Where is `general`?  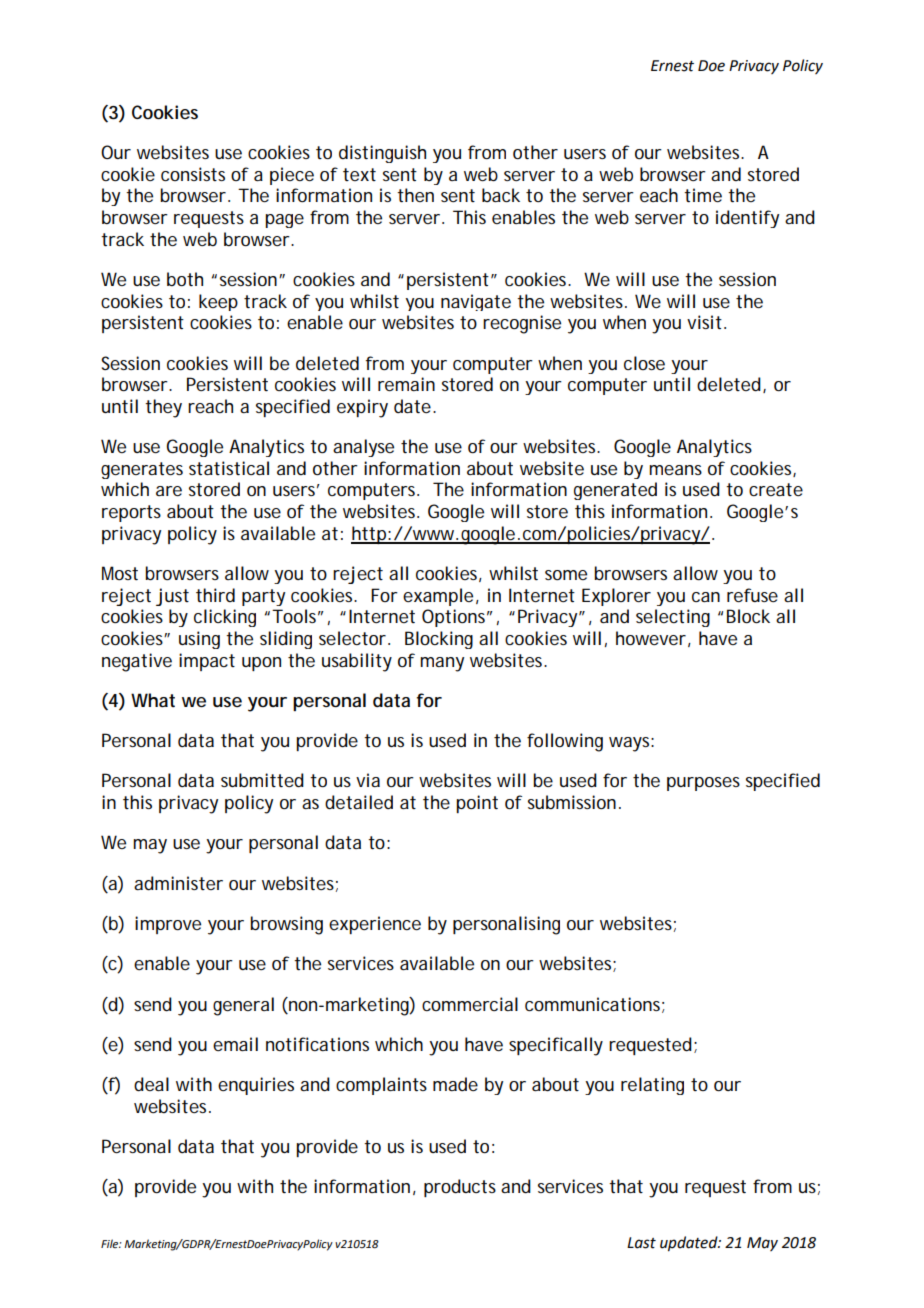
general is located at coordinates (243, 1006).
